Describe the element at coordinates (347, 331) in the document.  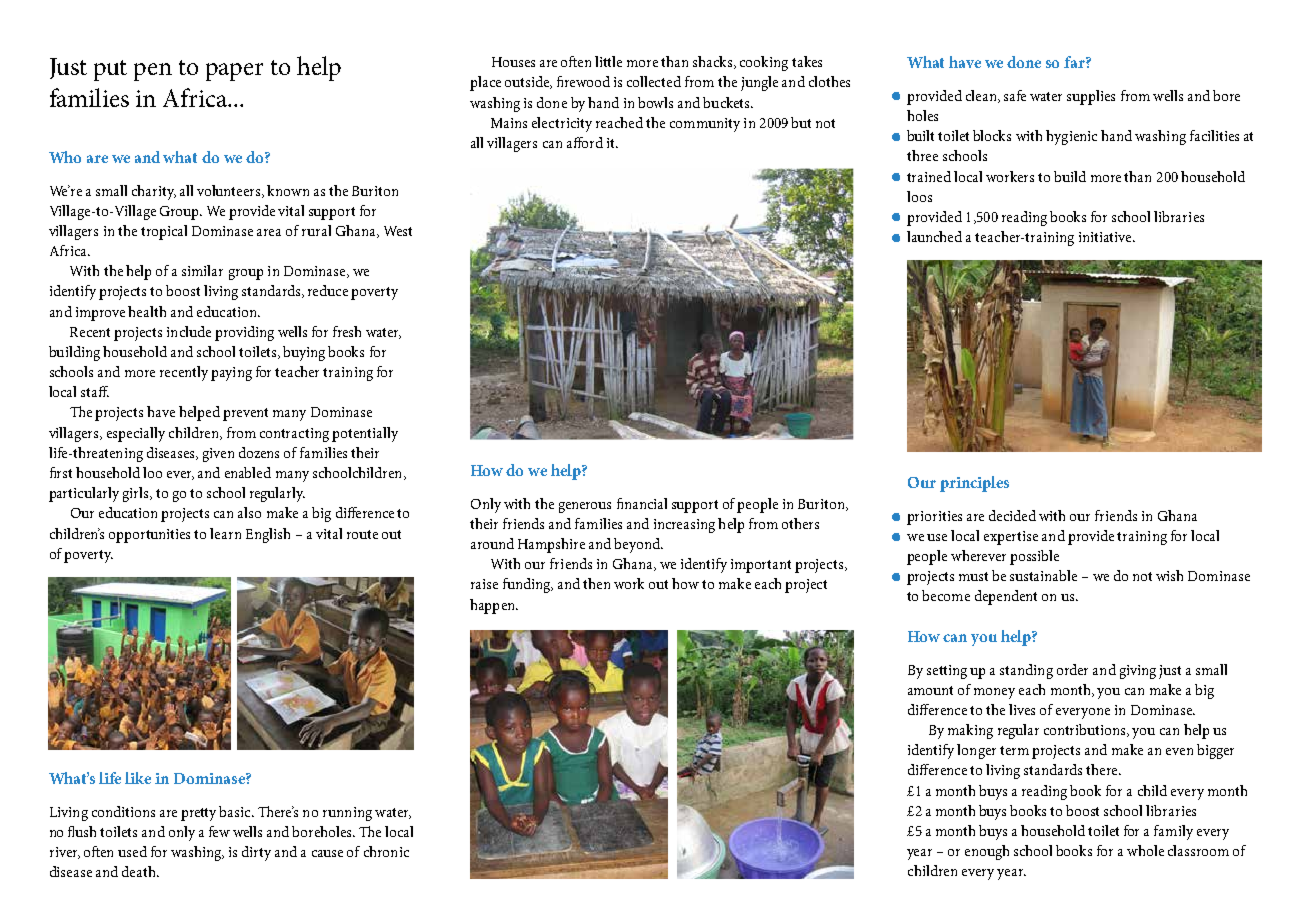
I see `fresh` at that location.
